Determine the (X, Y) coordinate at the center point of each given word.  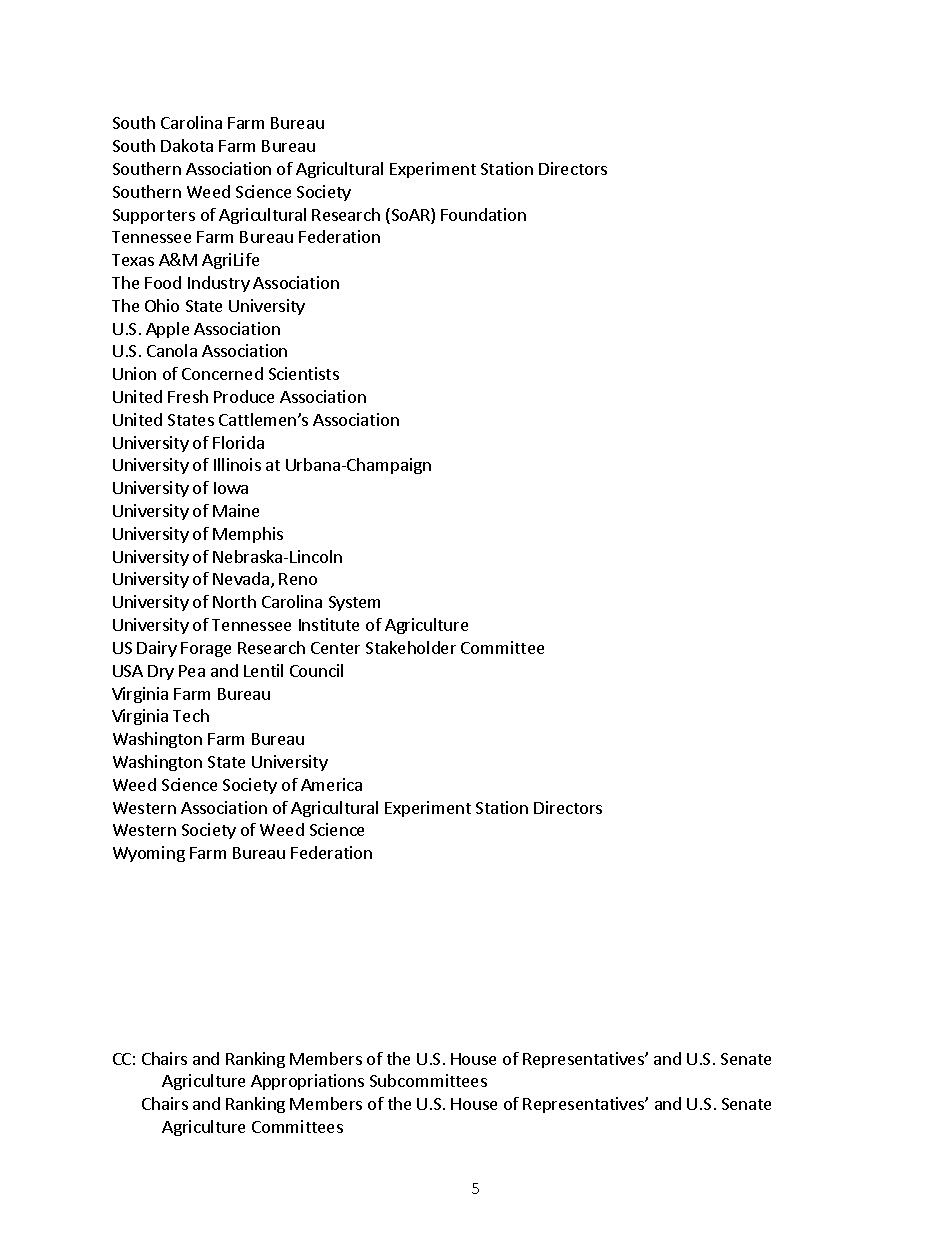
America (331, 784)
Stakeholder (411, 647)
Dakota (187, 145)
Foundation (483, 214)
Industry (219, 284)
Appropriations (307, 1082)
